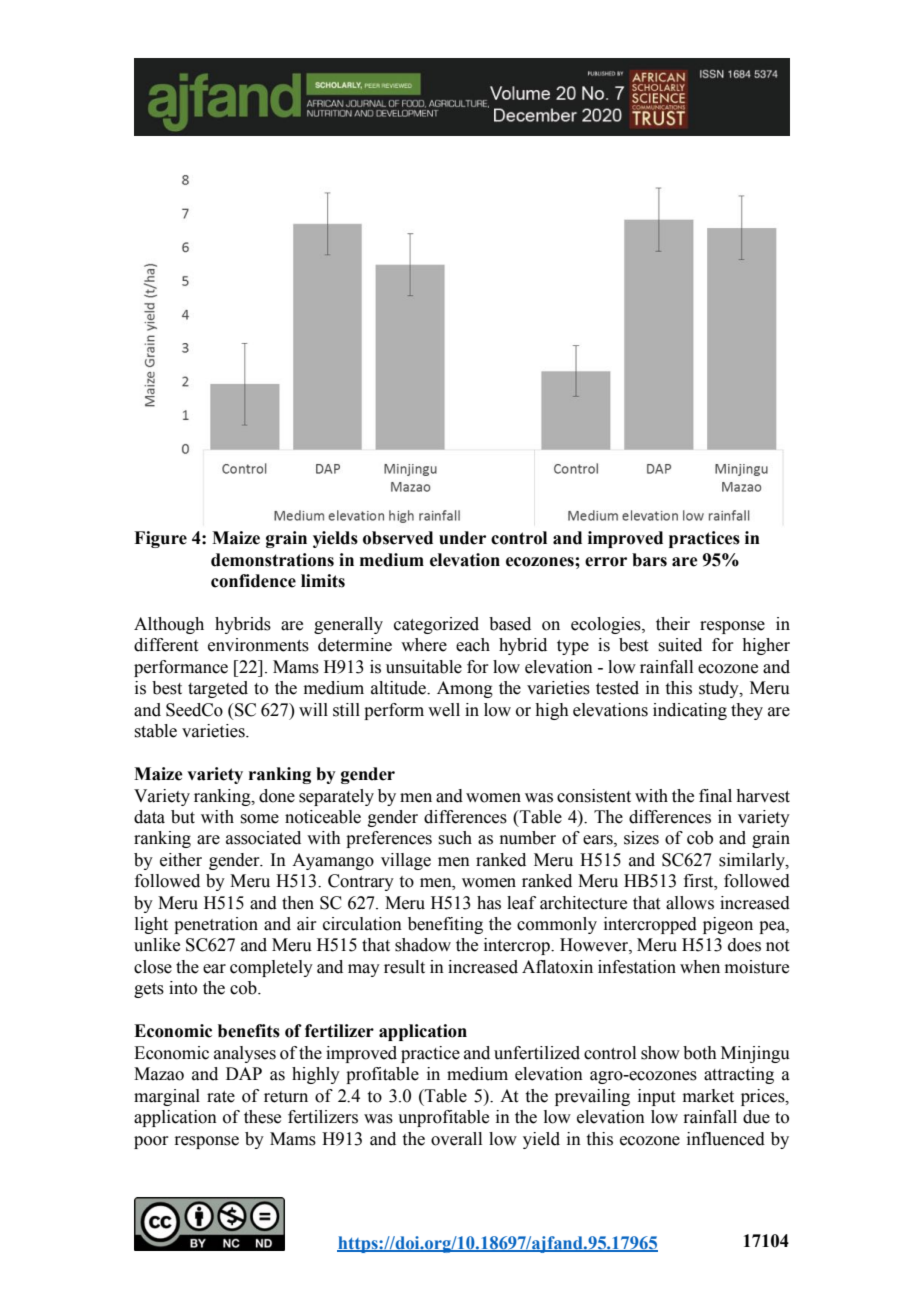 The image size is (924, 1308). Describe the element at coordinates (462, 538) in the image. I see `under` at that location.
